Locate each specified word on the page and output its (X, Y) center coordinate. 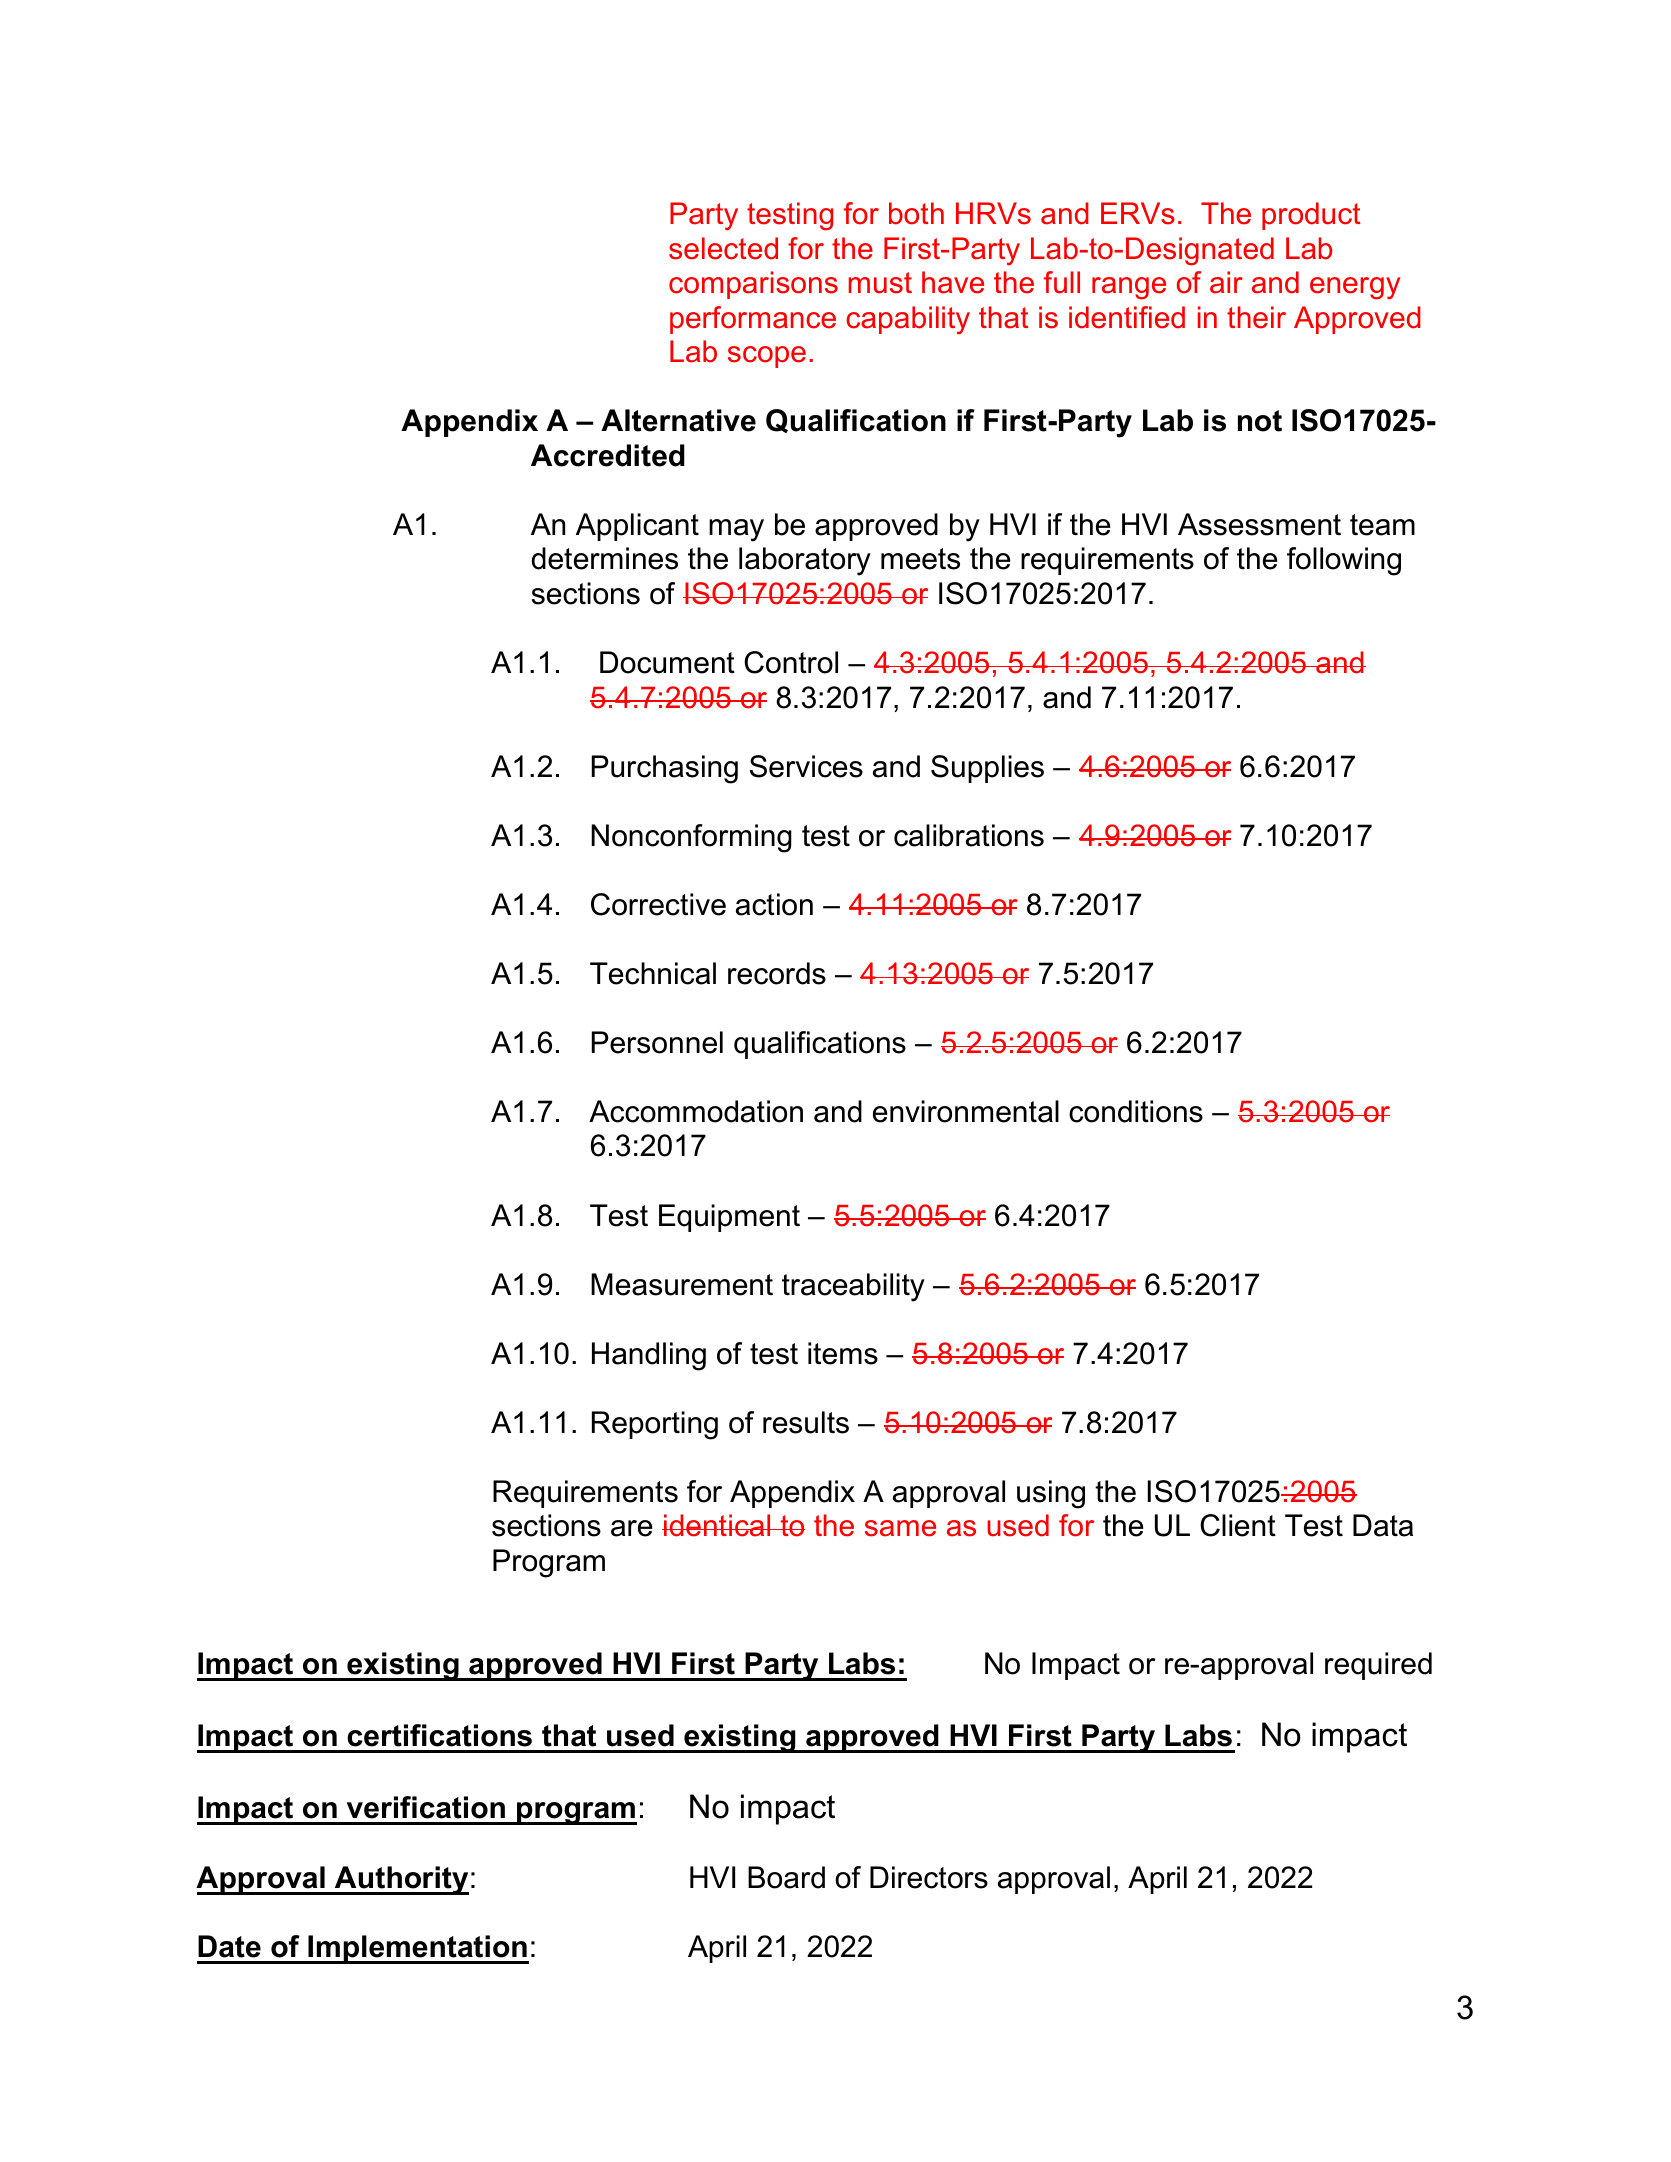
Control (791, 662)
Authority (401, 1880)
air (1226, 282)
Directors (929, 1877)
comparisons (753, 285)
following (1344, 561)
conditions (1136, 1111)
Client (1238, 1525)
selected (723, 248)
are (632, 1528)
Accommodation (696, 1111)
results (806, 1422)
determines (605, 558)
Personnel (657, 1042)
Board (786, 1877)
